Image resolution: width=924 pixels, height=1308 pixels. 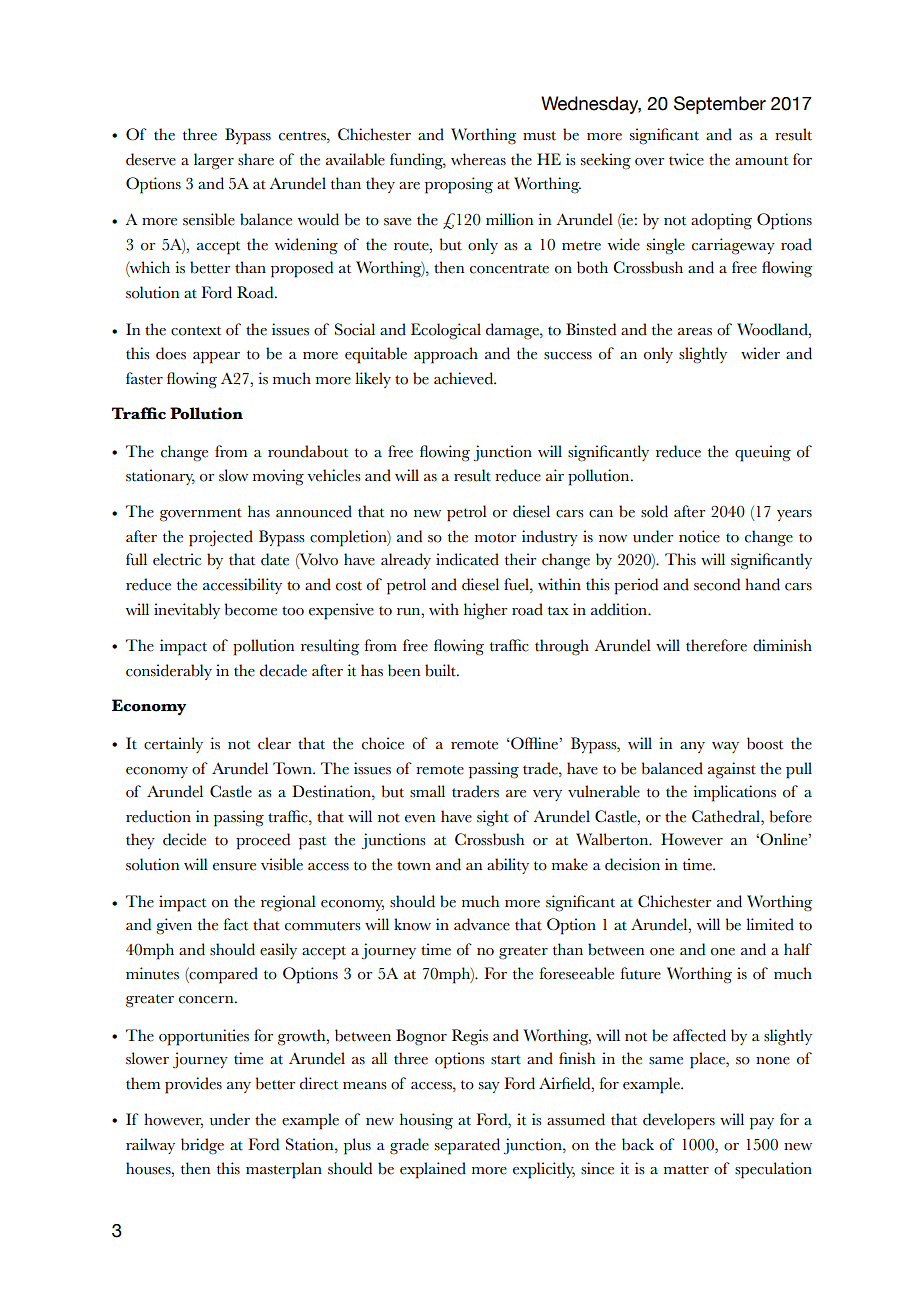 What do you see at coordinates (478, 159) in the image?
I see `whereas` at bounding box center [478, 159].
